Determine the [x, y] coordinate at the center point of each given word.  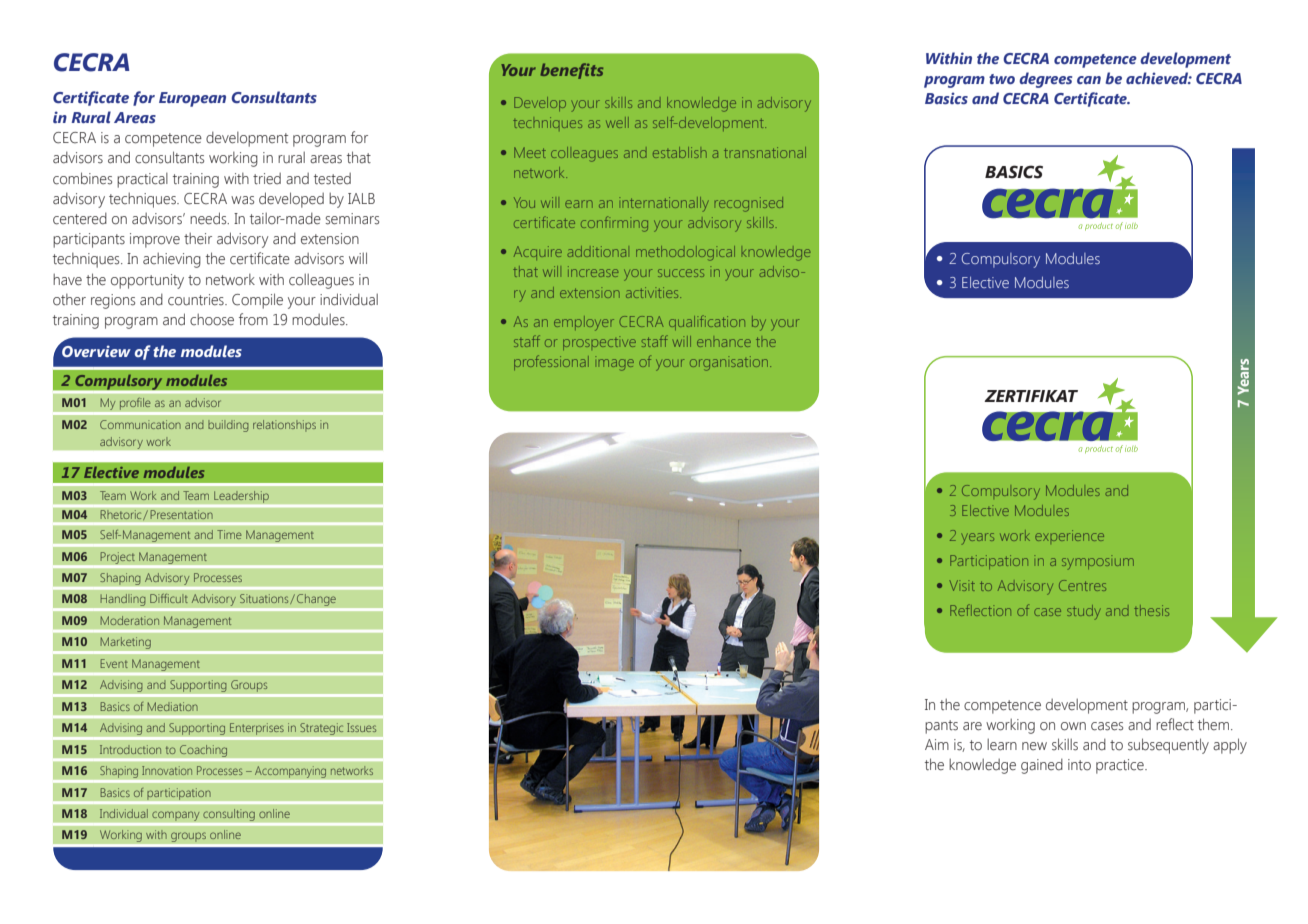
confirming [614, 224]
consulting [229, 814]
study [1084, 612]
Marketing [125, 643]
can [1089, 80]
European [192, 99]
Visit [962, 585]
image [614, 363]
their [198, 239]
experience [1069, 535]
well [617, 122]
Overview [95, 350]
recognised [749, 204]
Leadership [241, 497]
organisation [729, 363]
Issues [361, 727]
